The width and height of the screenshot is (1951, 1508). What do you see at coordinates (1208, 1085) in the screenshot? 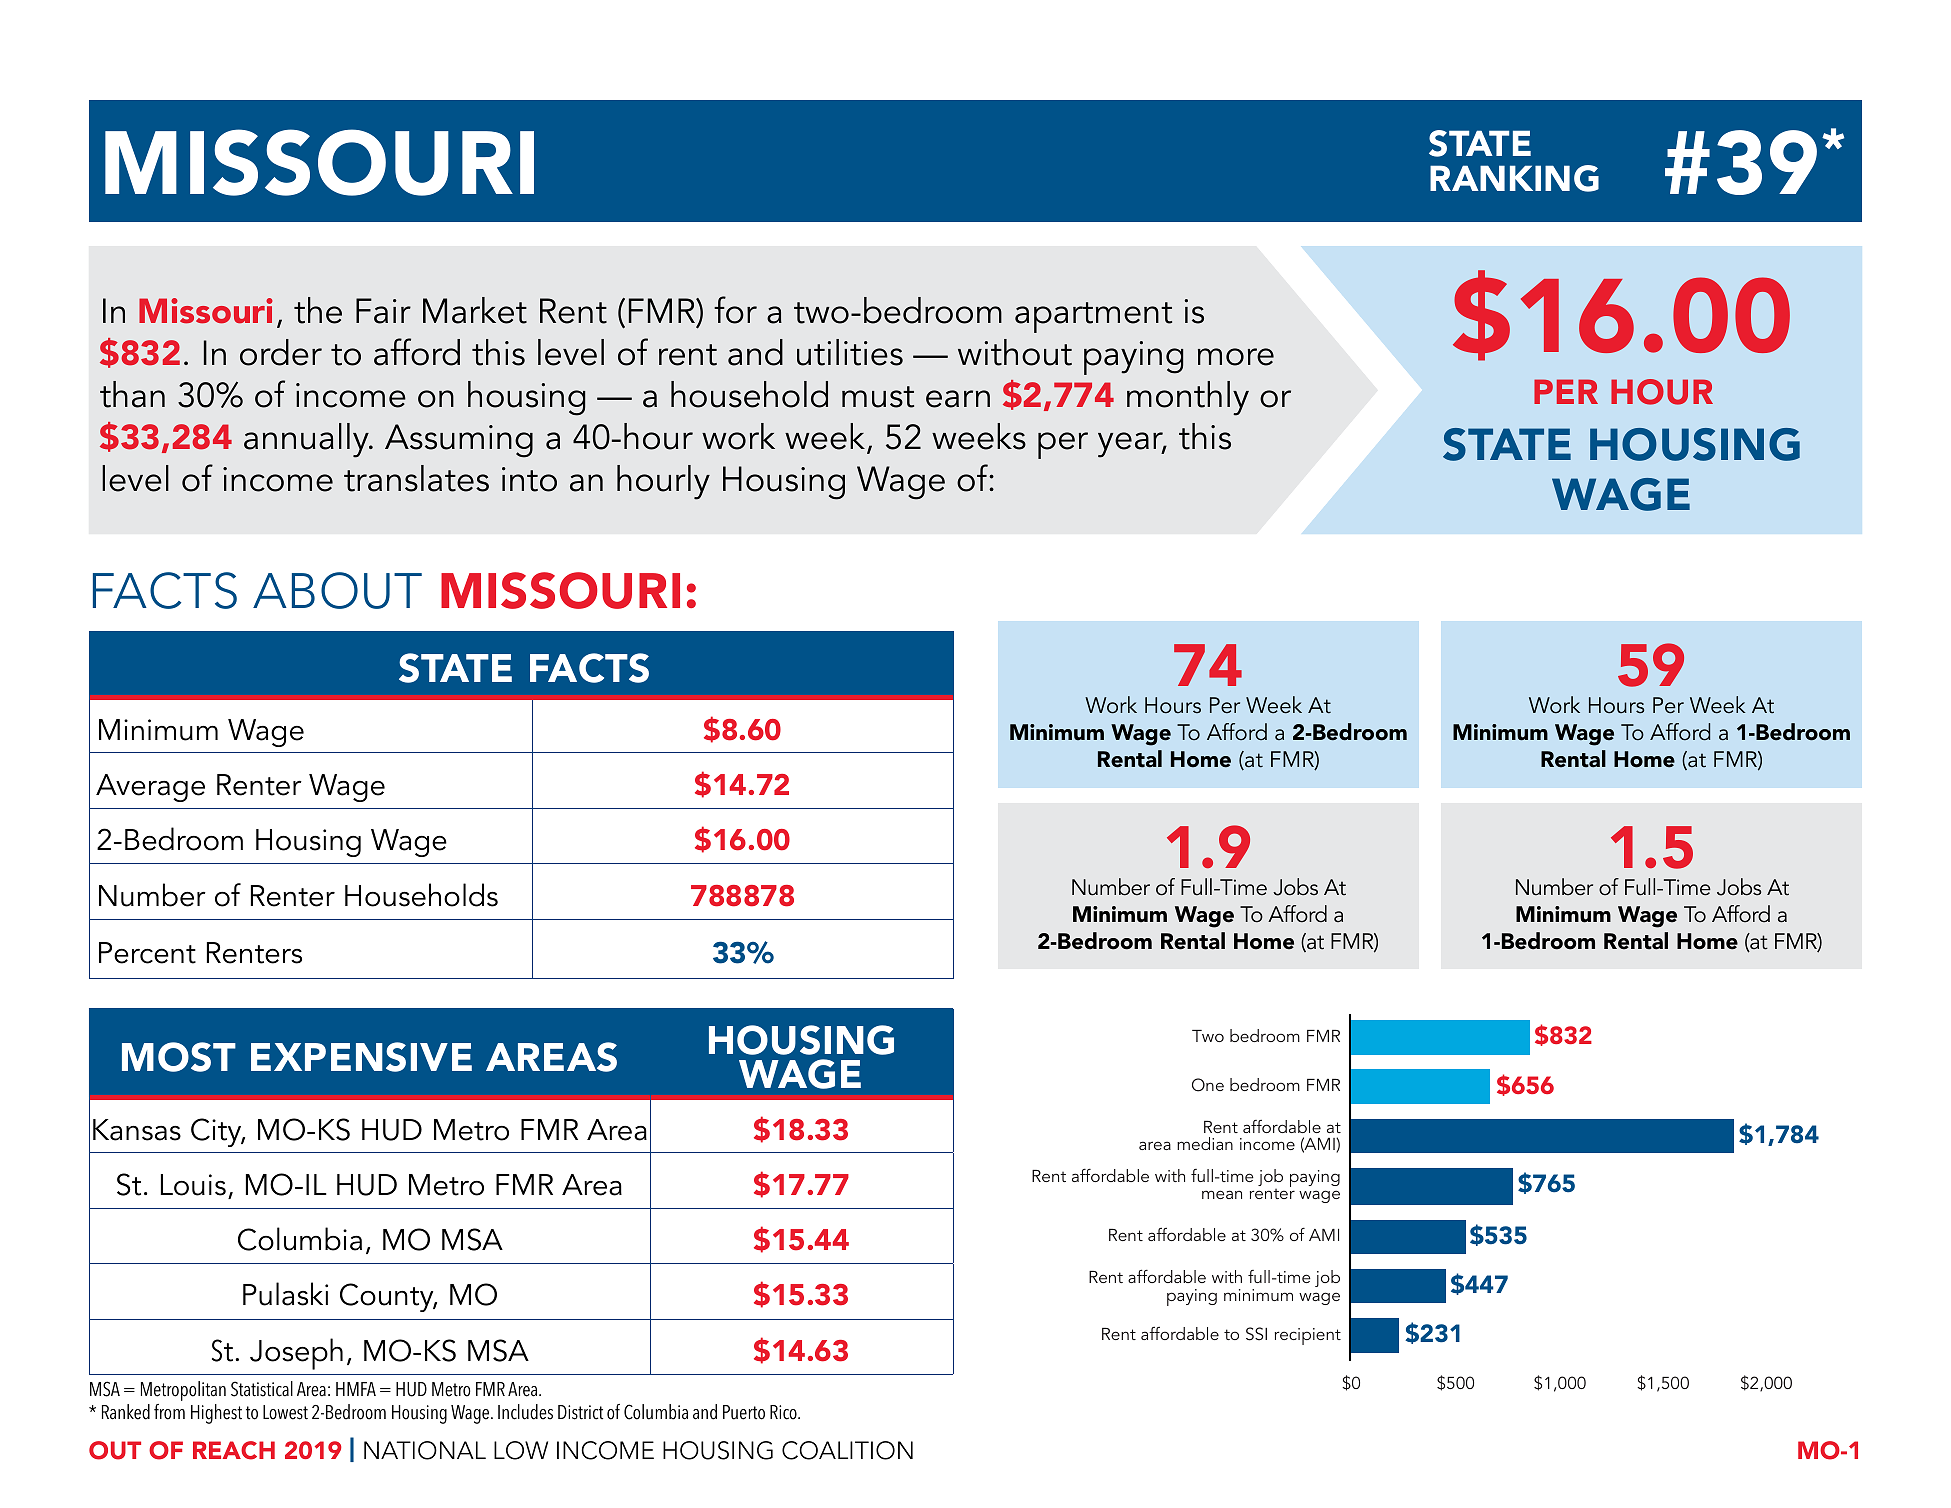
I see `One` at bounding box center [1208, 1085].
